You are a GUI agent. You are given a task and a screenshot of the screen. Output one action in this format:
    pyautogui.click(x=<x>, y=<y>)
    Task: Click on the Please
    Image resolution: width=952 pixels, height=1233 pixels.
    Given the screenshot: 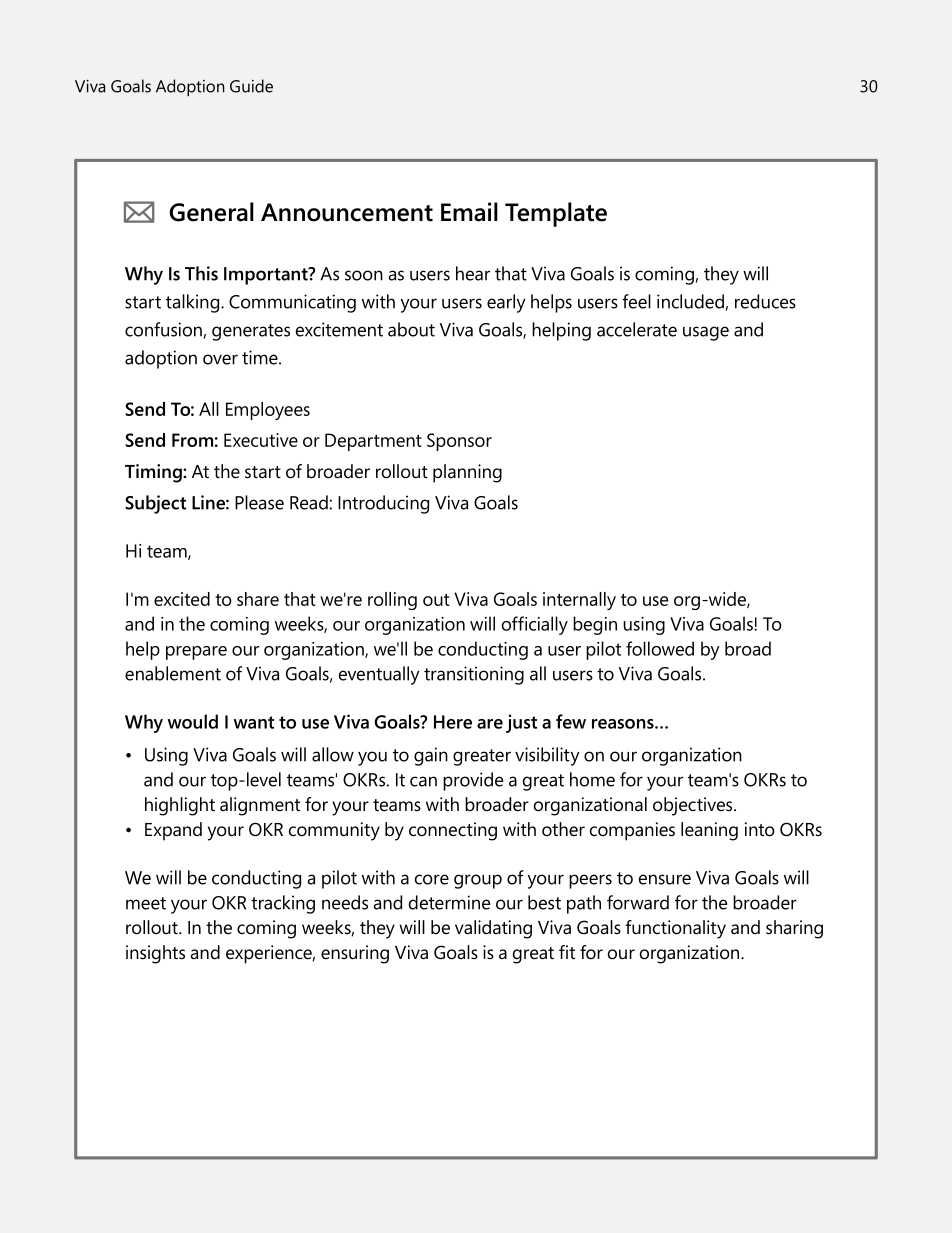 What is the action you would take?
    pyautogui.click(x=259, y=502)
